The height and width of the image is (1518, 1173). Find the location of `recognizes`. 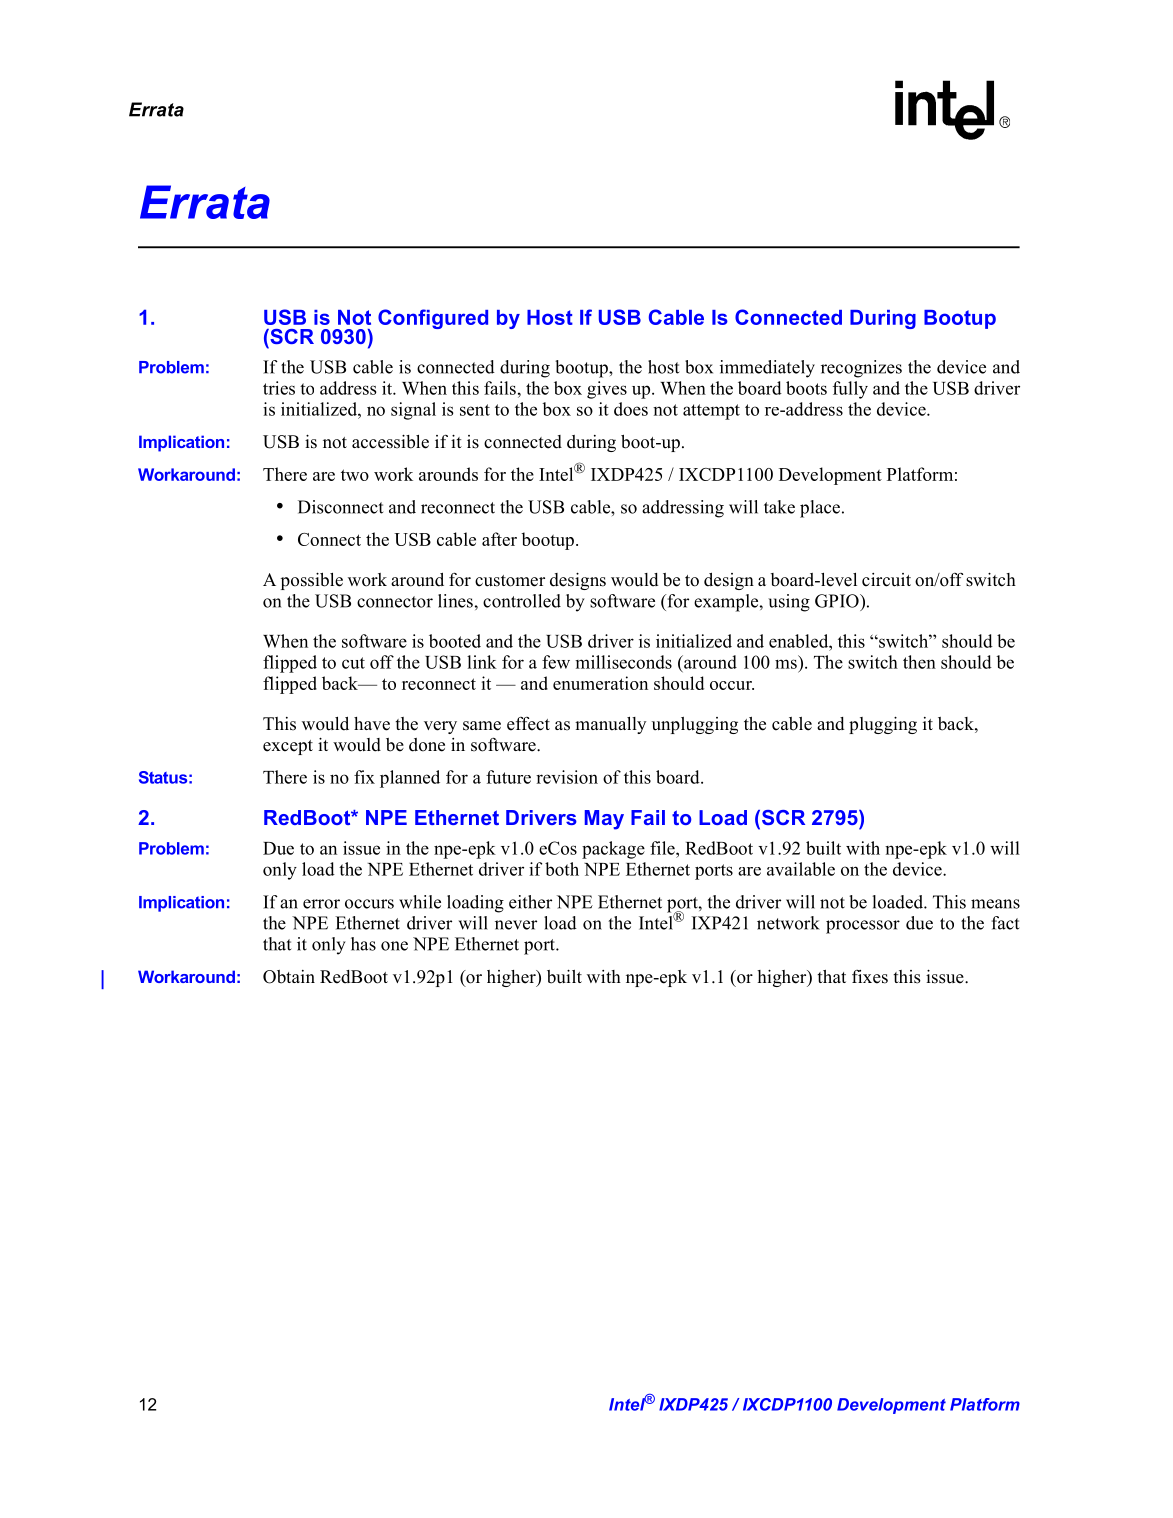

recognizes is located at coordinates (861, 369).
